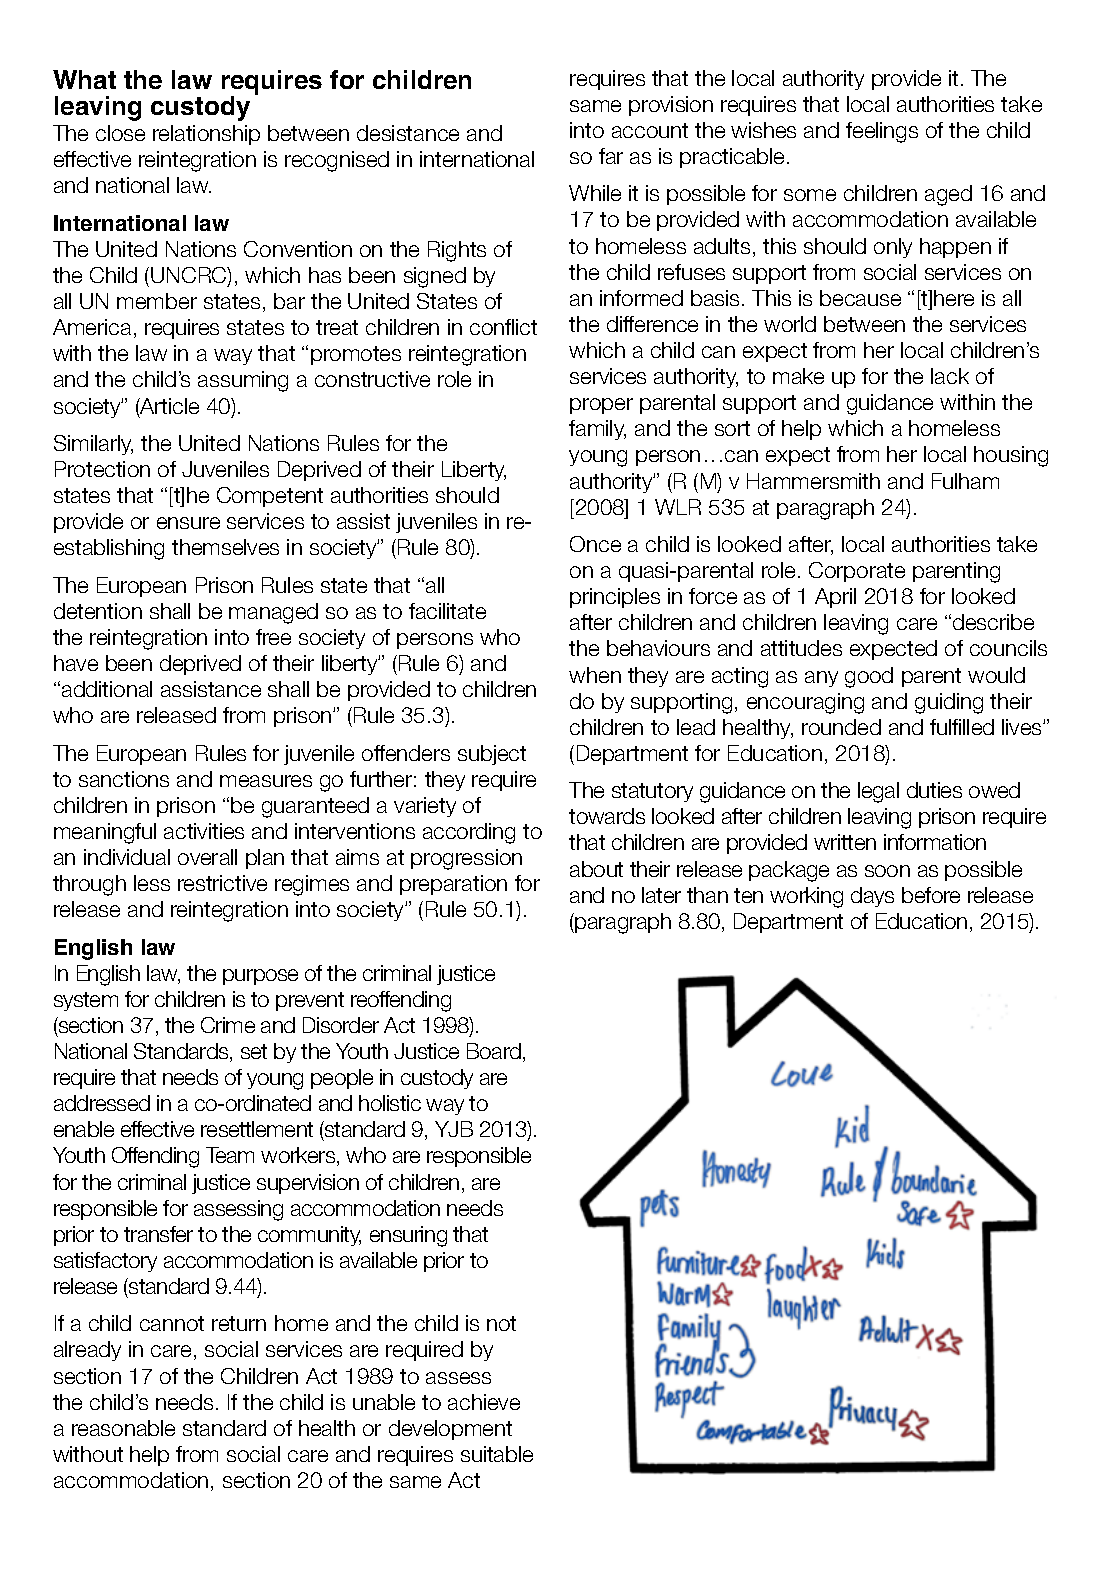  I want to click on achieve, so click(484, 1402).
